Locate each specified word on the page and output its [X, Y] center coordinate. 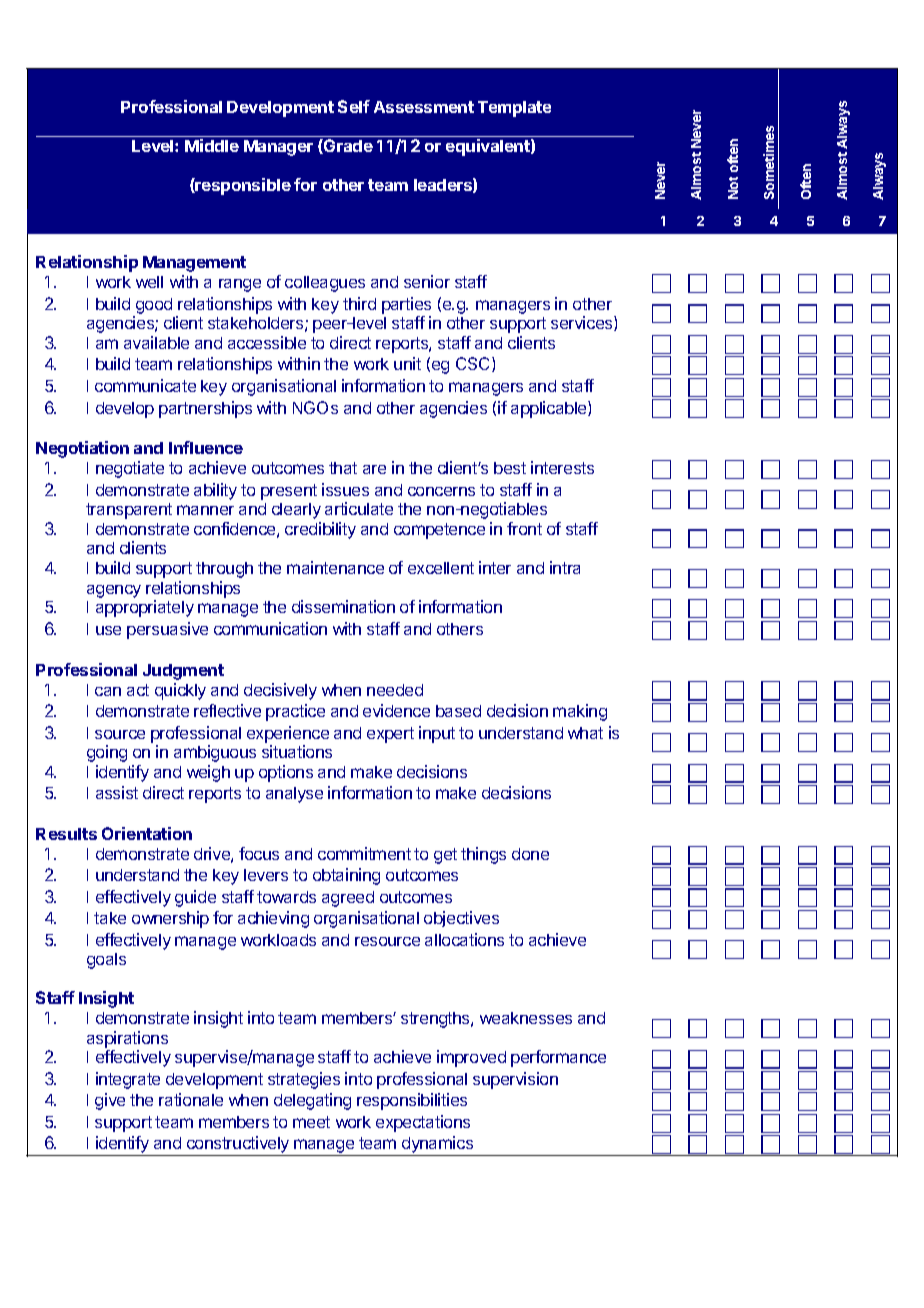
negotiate [130, 469]
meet [311, 1122]
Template [514, 109]
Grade [347, 146]
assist [117, 792]
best [510, 468]
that [343, 468]
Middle [212, 145]
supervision [515, 1080]
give [110, 1101]
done [530, 854]
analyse [294, 795]
